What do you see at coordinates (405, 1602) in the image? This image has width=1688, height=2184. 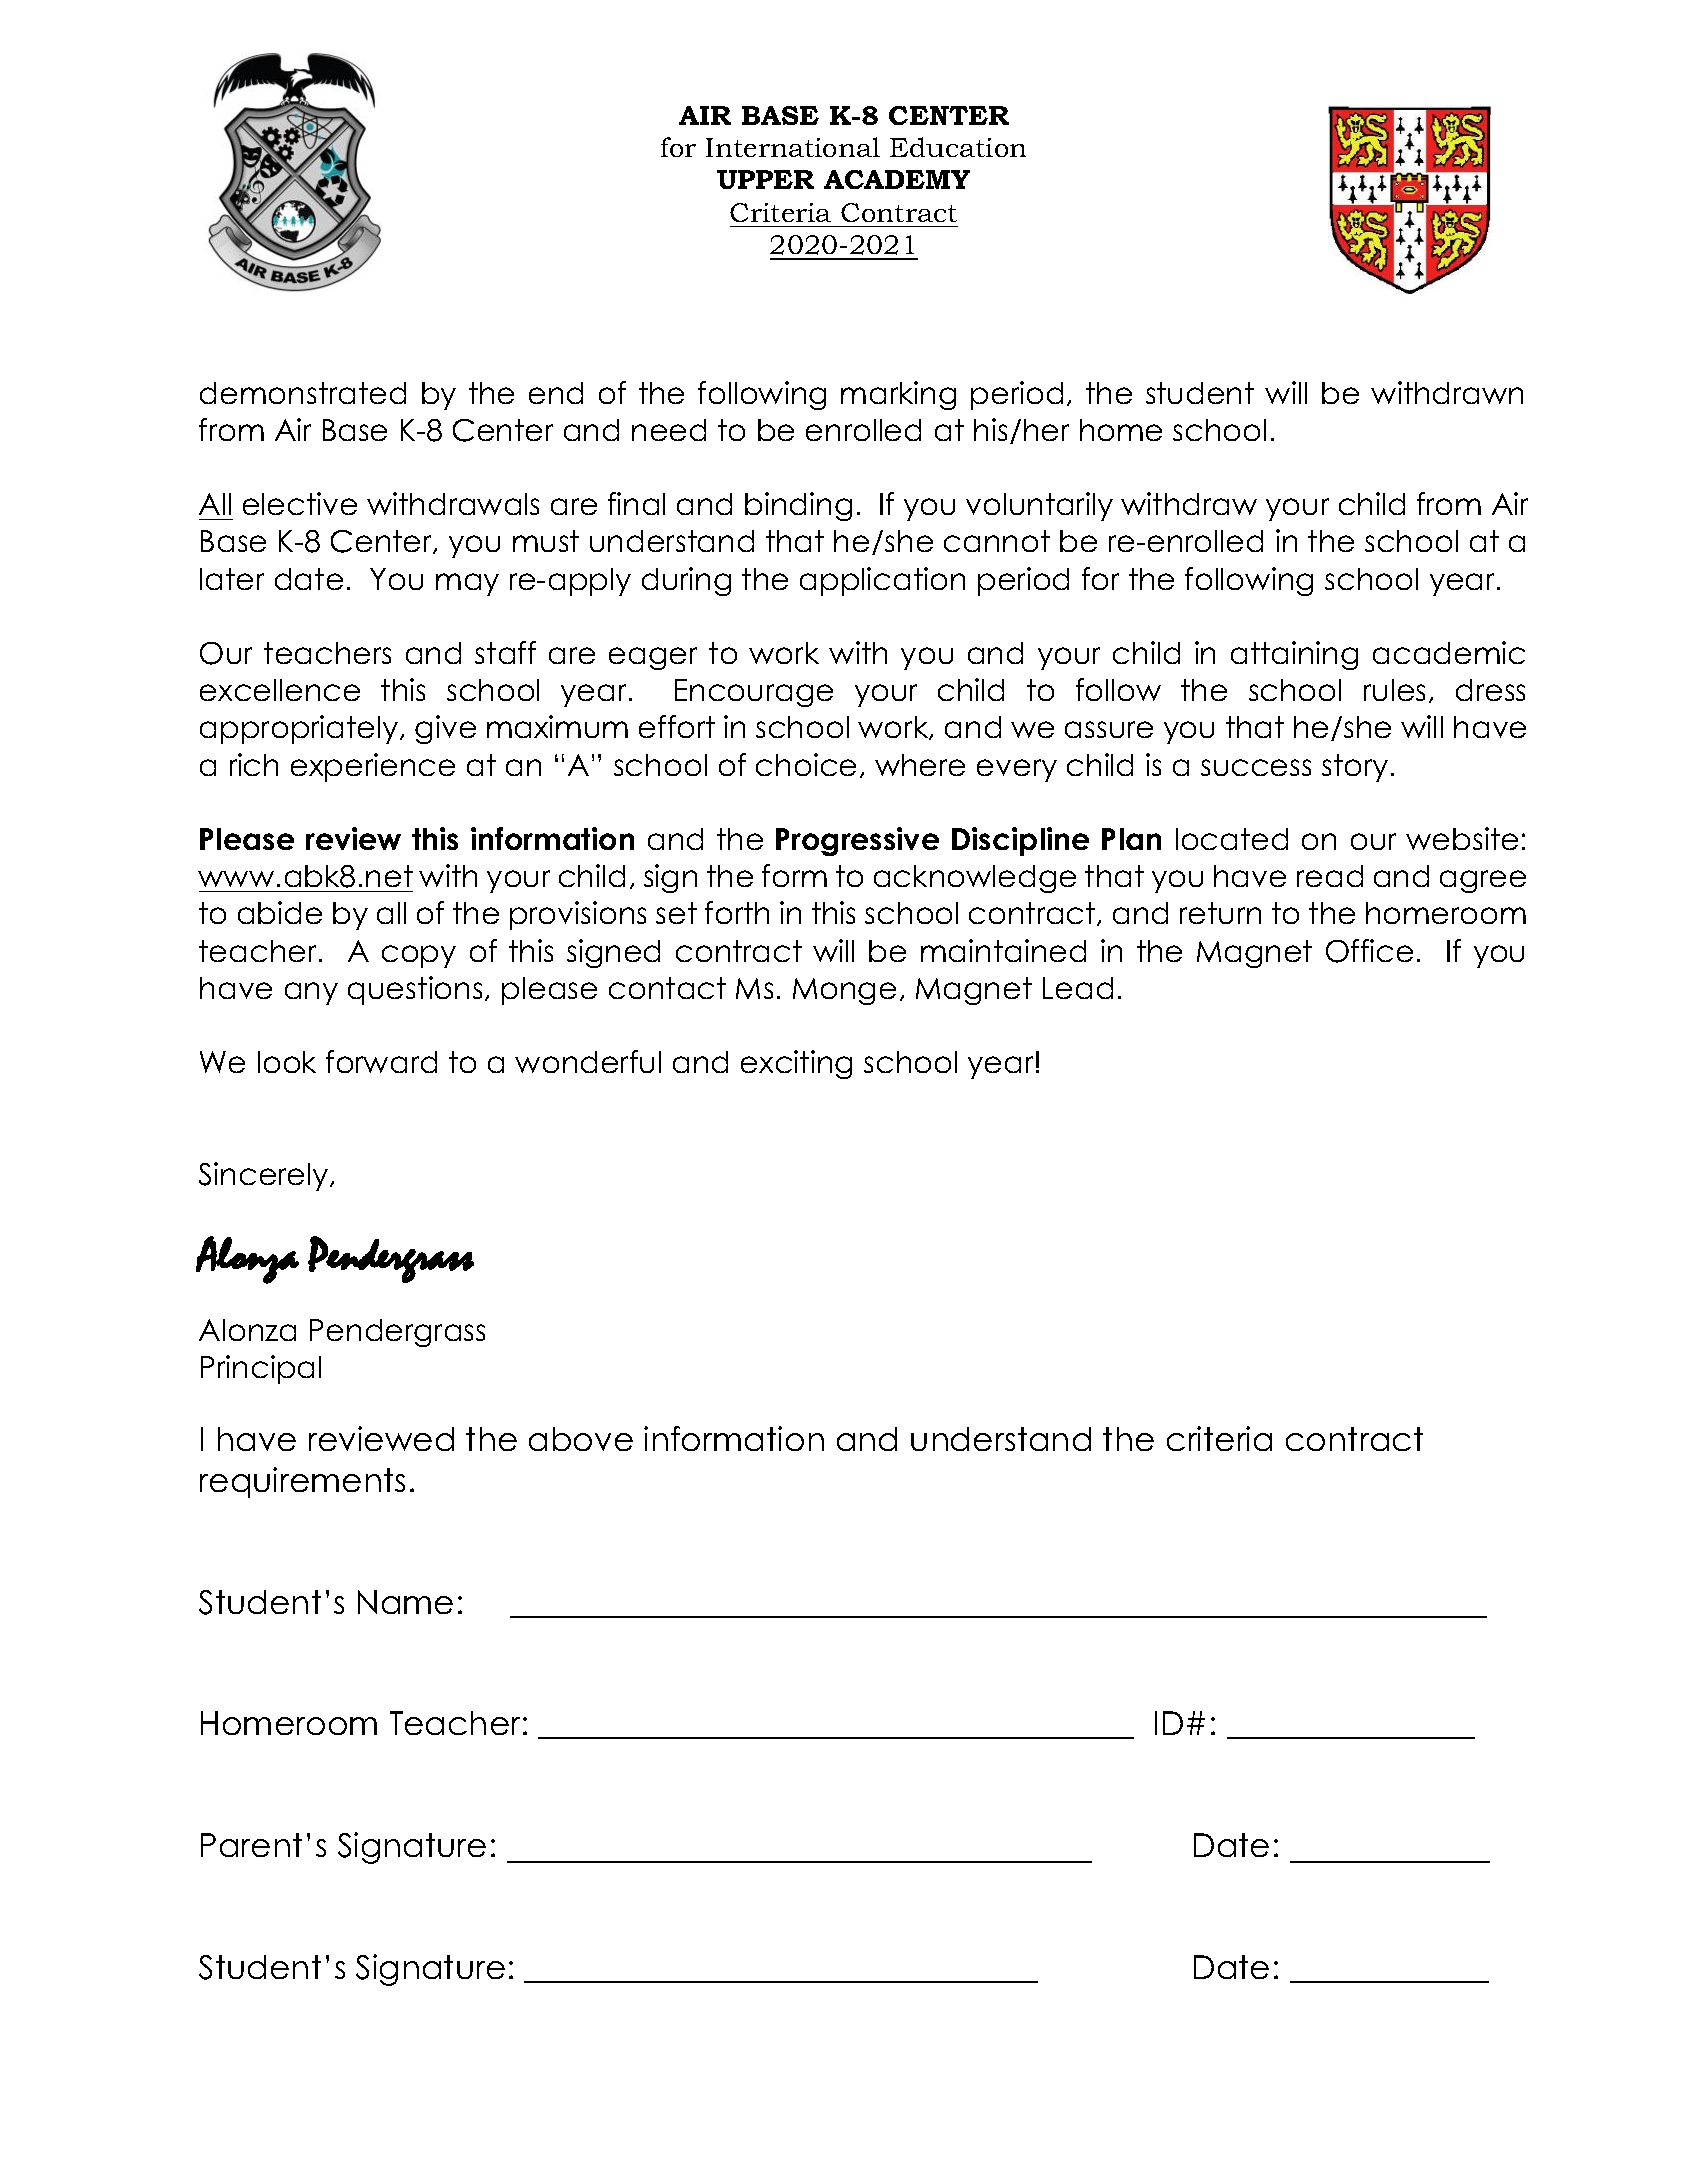 I see `Name` at bounding box center [405, 1602].
